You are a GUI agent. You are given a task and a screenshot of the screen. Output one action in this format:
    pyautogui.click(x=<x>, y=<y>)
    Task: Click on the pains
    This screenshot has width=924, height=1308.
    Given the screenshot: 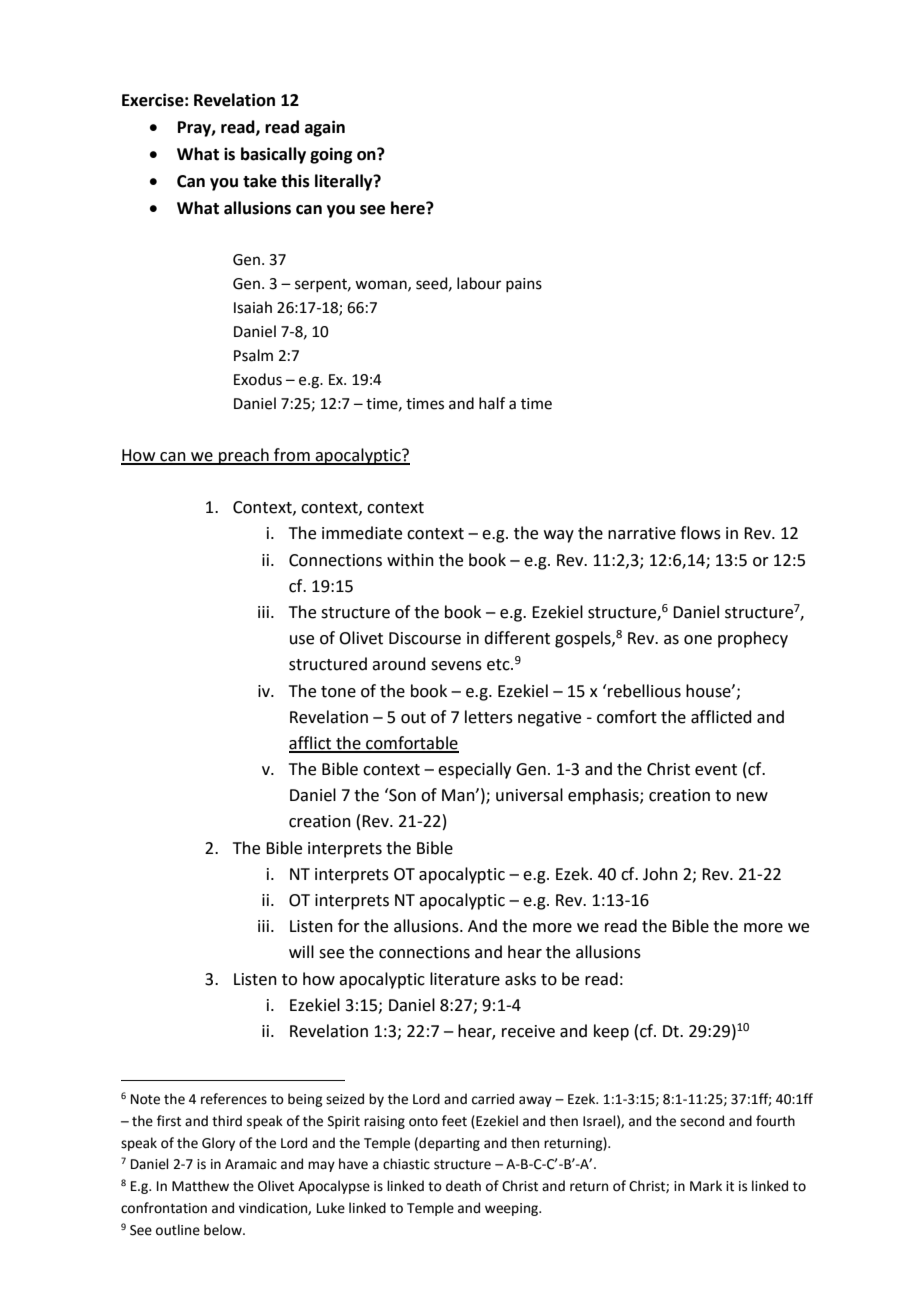 What is the action you would take?
    pyautogui.click(x=524, y=285)
